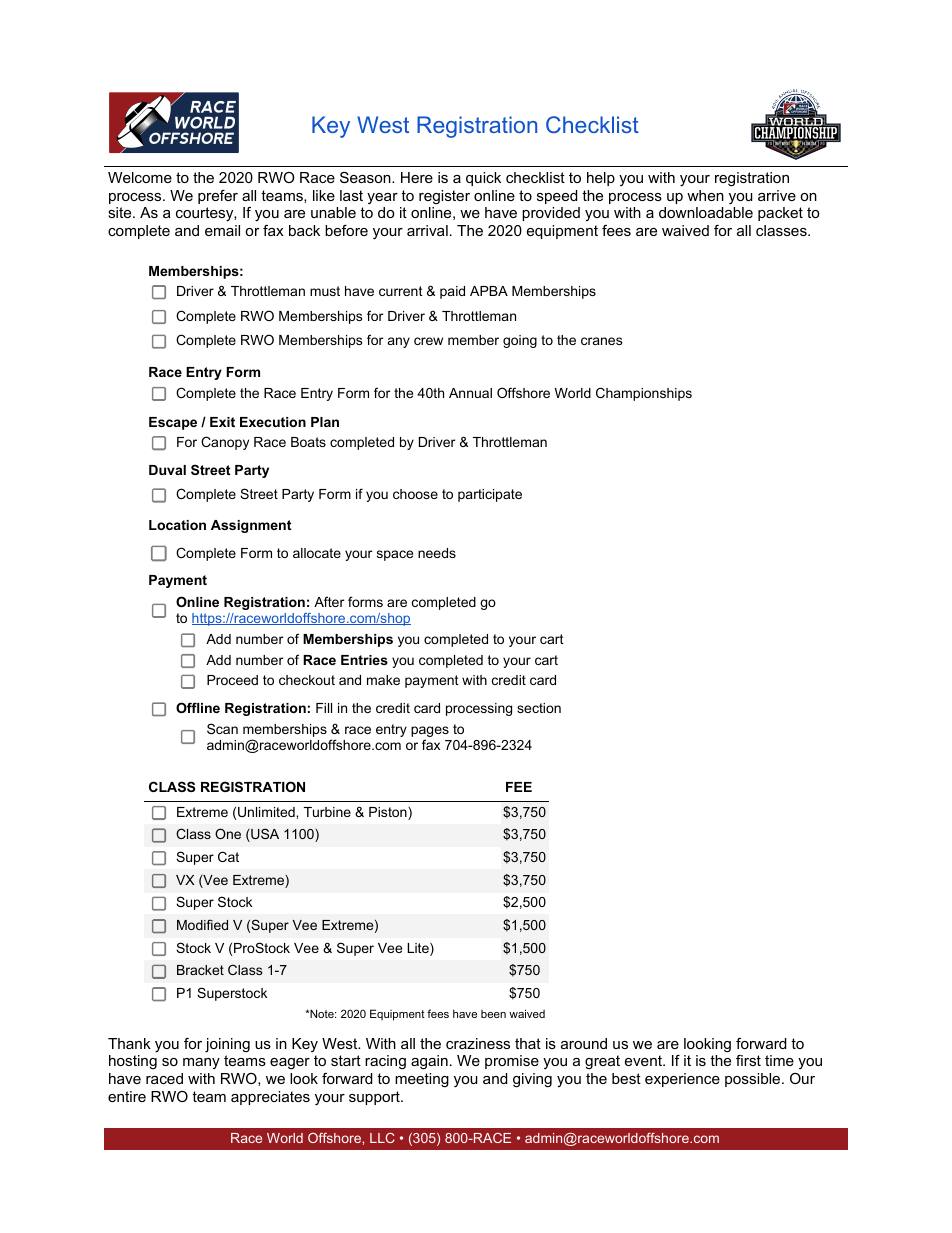 This page has height=1233, width=952. What do you see at coordinates (539, 708) in the page?
I see `section` at bounding box center [539, 708].
